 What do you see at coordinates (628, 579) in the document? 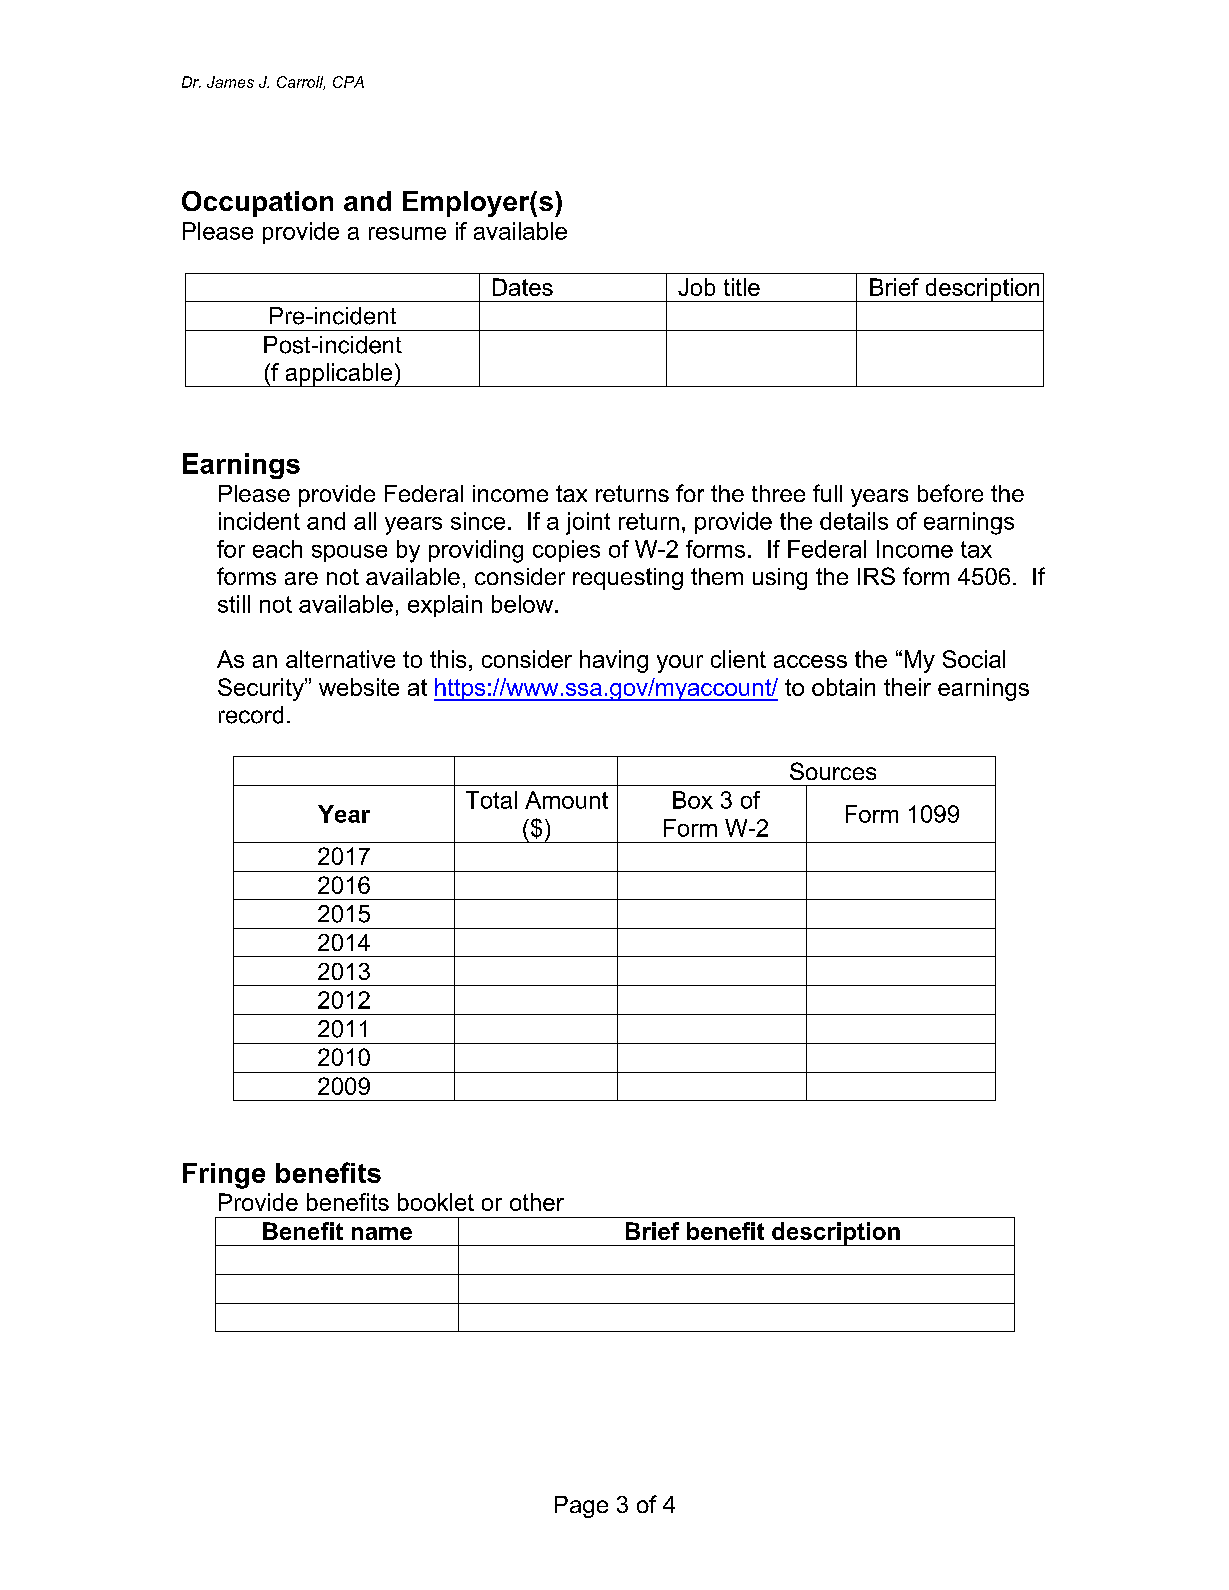
I see `requesting` at bounding box center [628, 579].
